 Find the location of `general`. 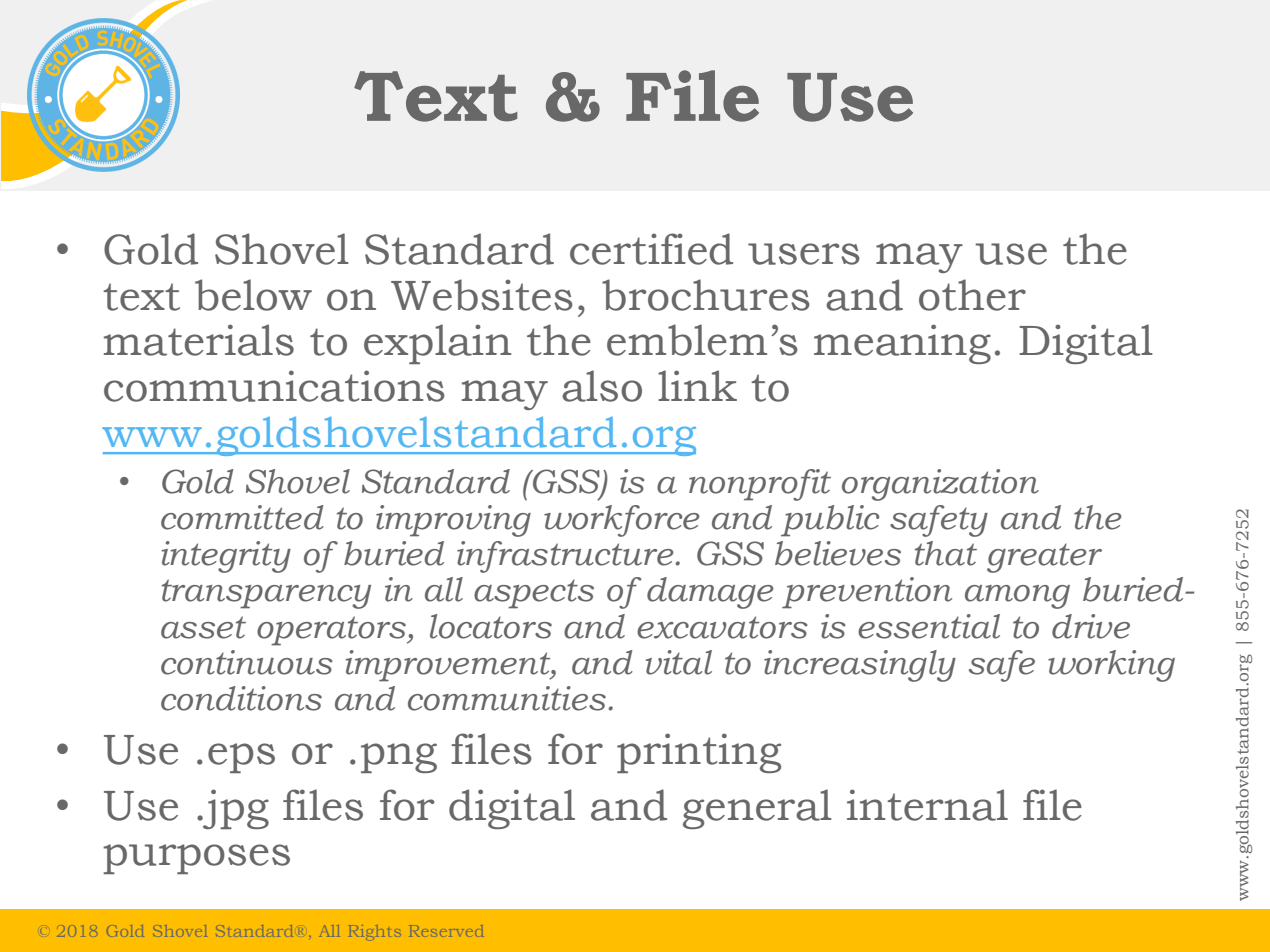

general is located at coordinates (757, 809).
